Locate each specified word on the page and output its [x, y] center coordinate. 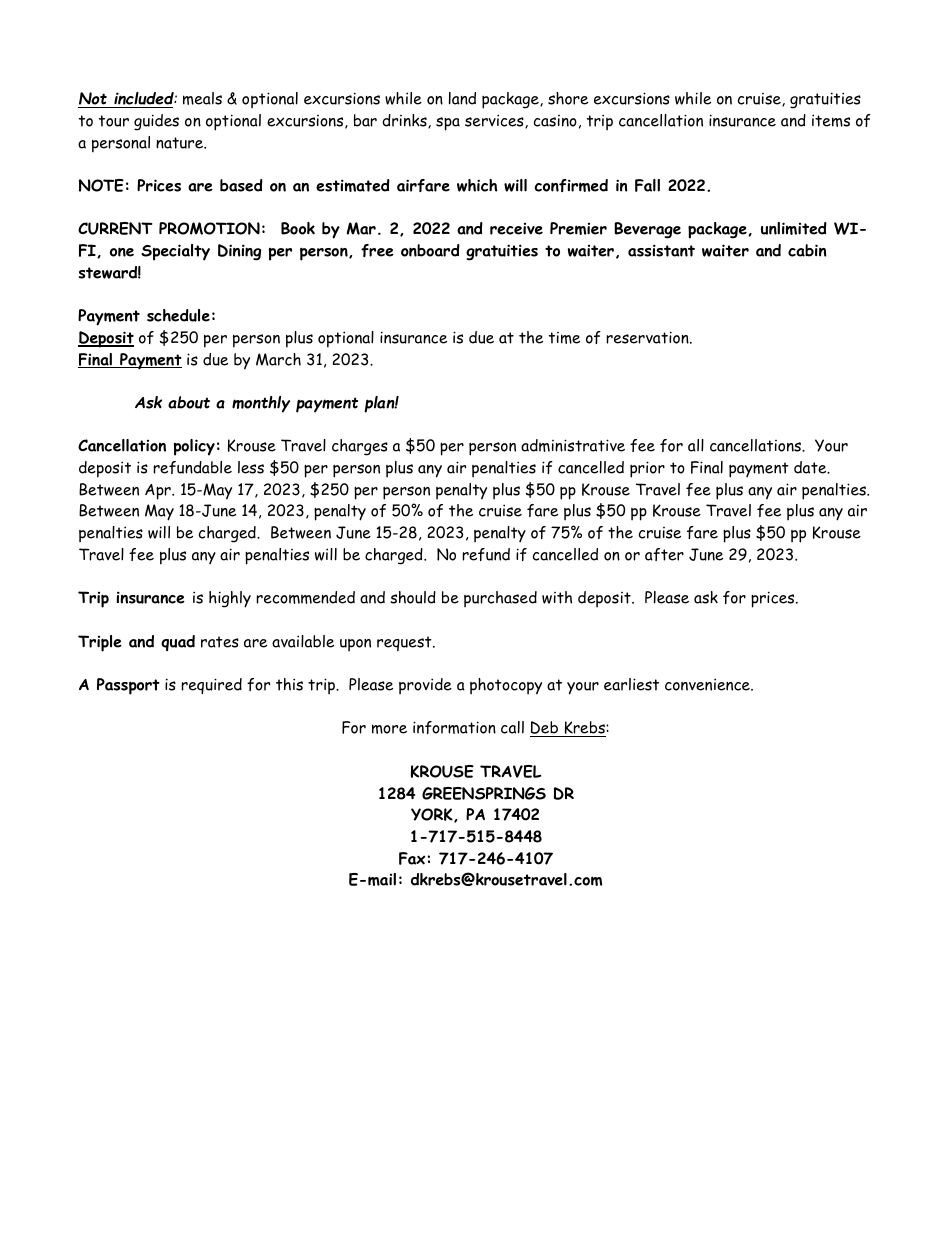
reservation [648, 337]
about [189, 402]
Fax [412, 858]
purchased [500, 599]
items [831, 120]
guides [156, 122]
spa [448, 124]
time [564, 338]
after [664, 554]
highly [230, 599]
